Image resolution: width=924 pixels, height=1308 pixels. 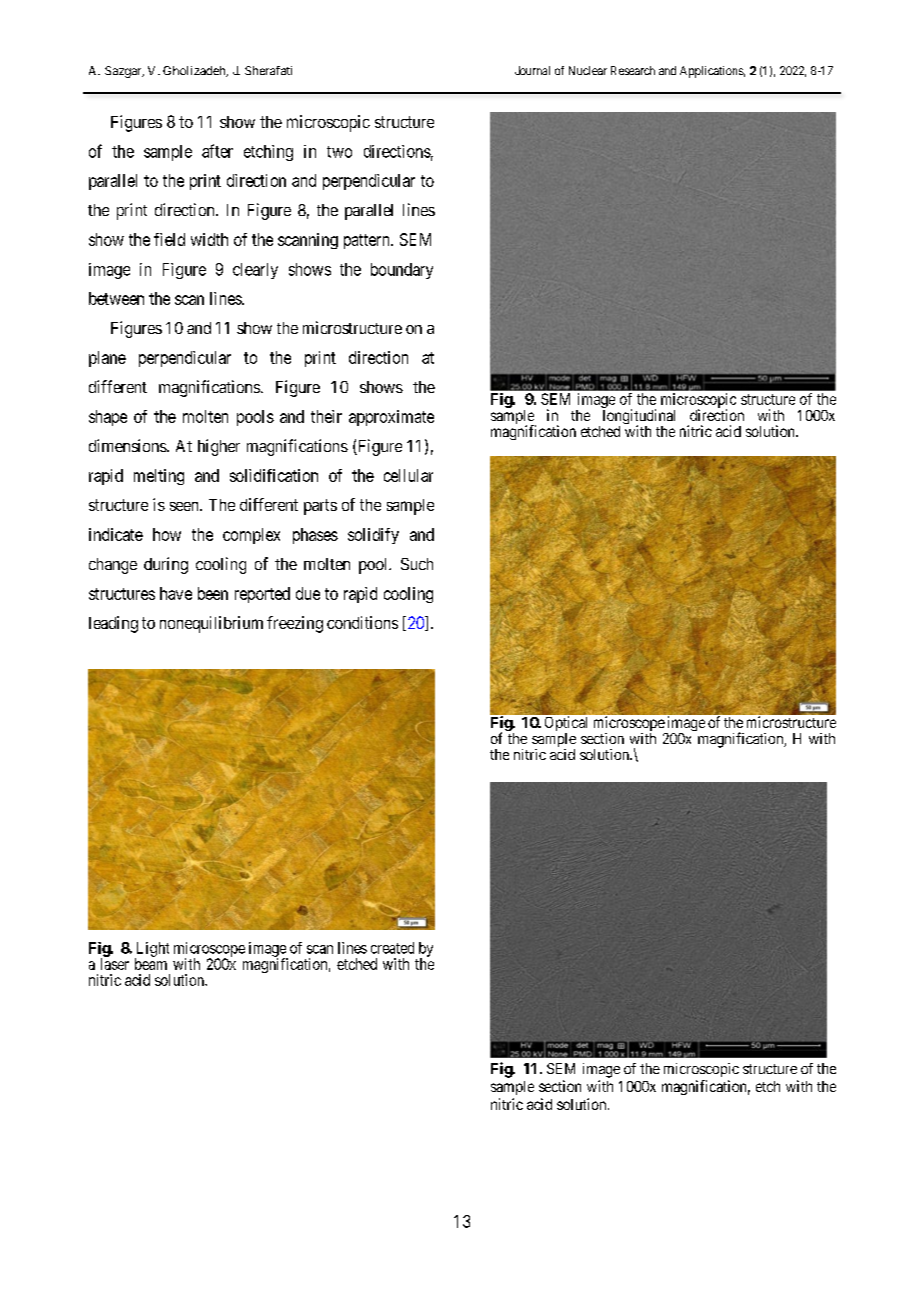 I want to click on created, so click(x=392, y=948).
